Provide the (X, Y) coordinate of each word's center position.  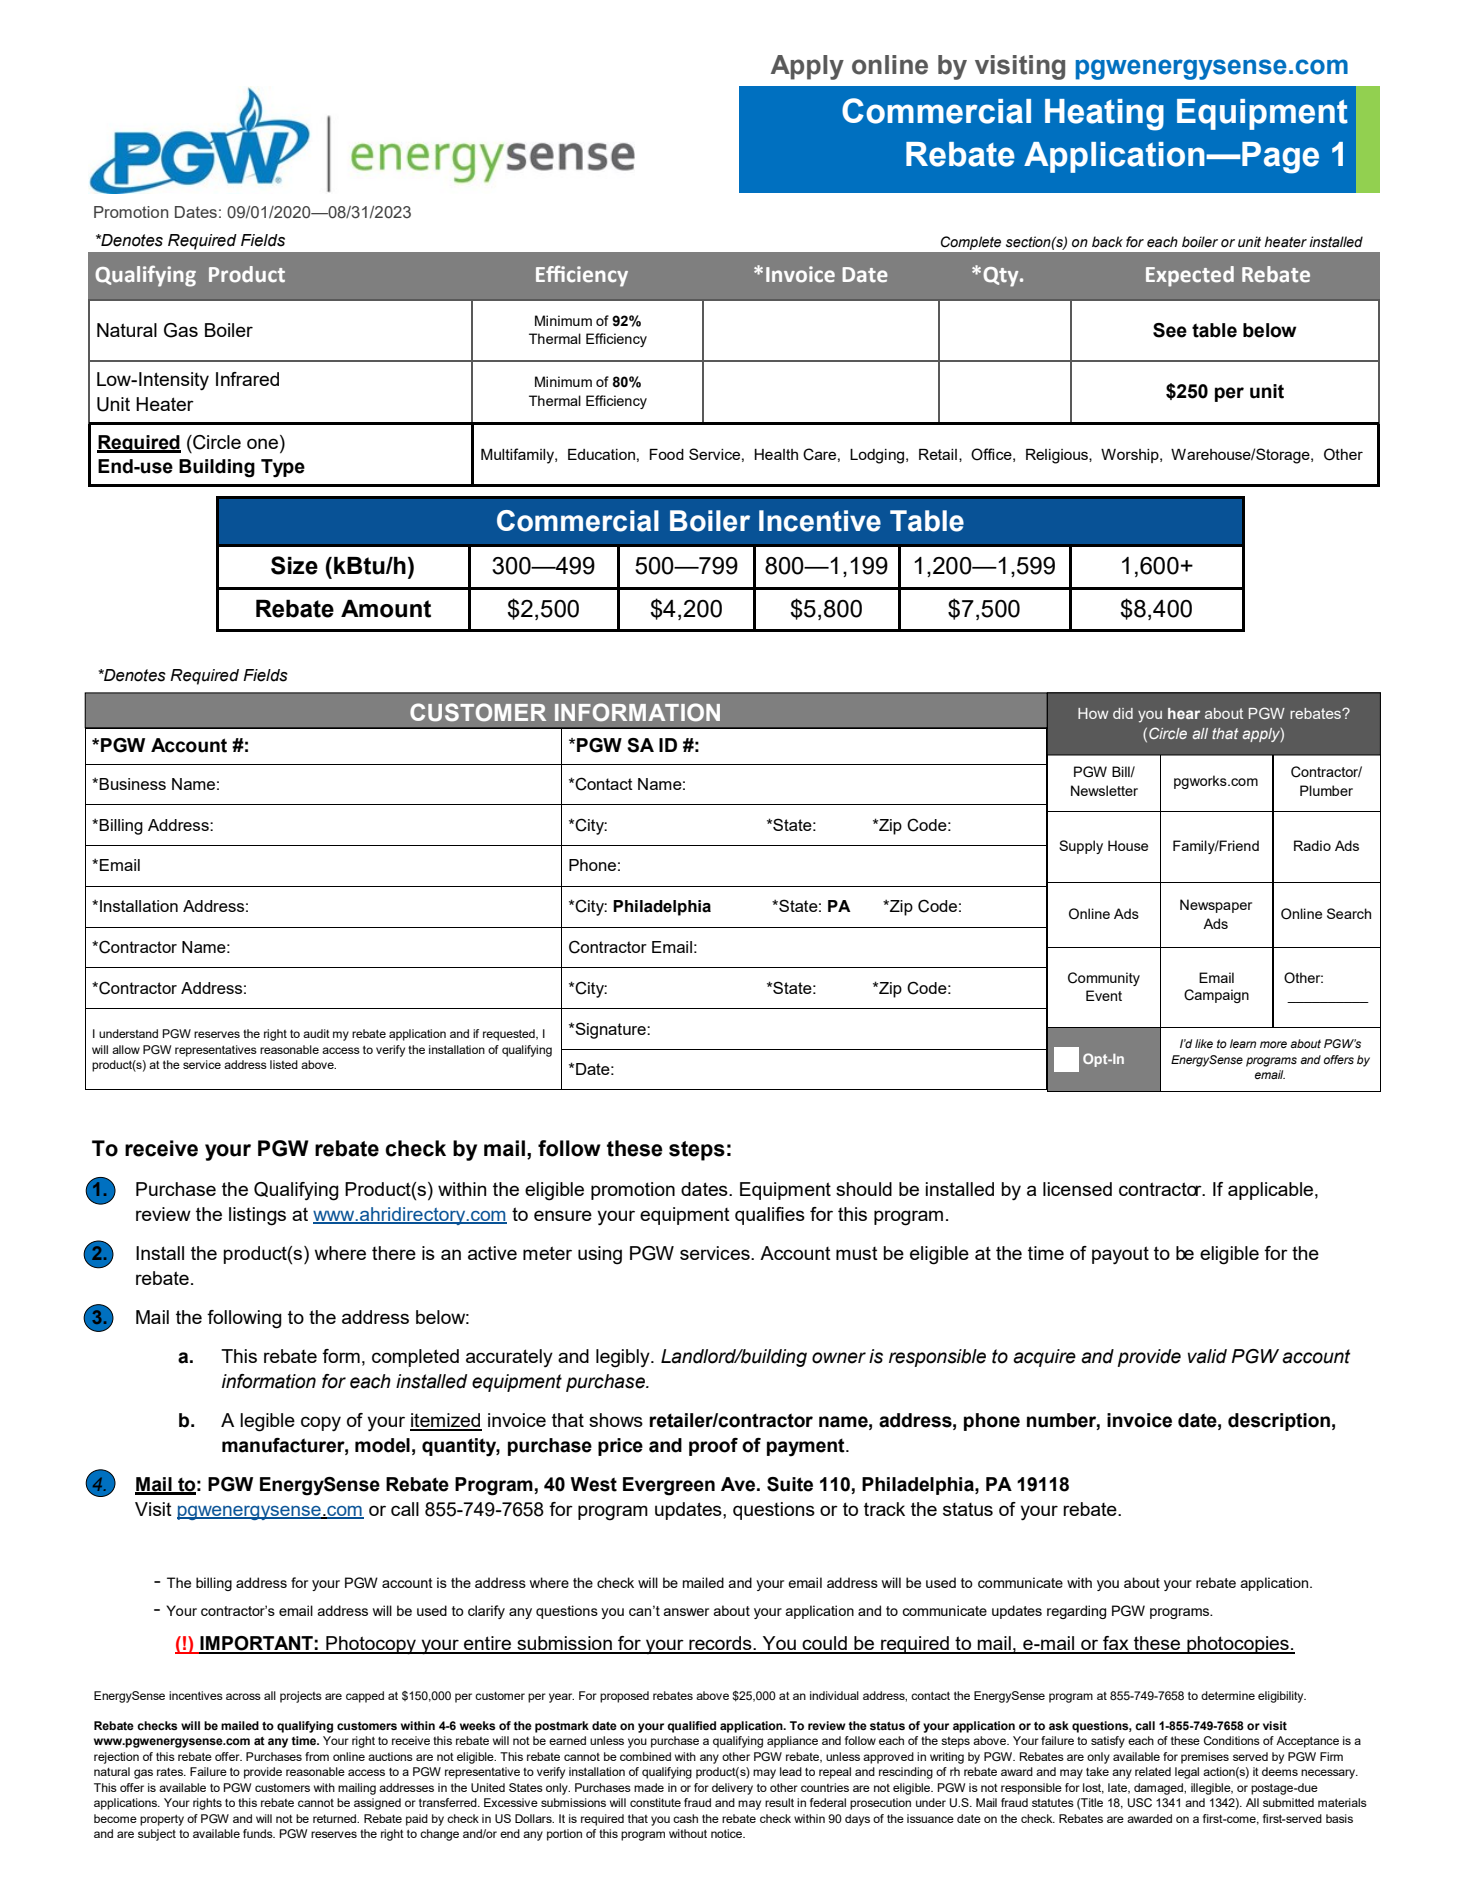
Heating (1104, 115)
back (1107, 242)
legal (1187, 1773)
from (317, 1756)
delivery (732, 1789)
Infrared (247, 379)
